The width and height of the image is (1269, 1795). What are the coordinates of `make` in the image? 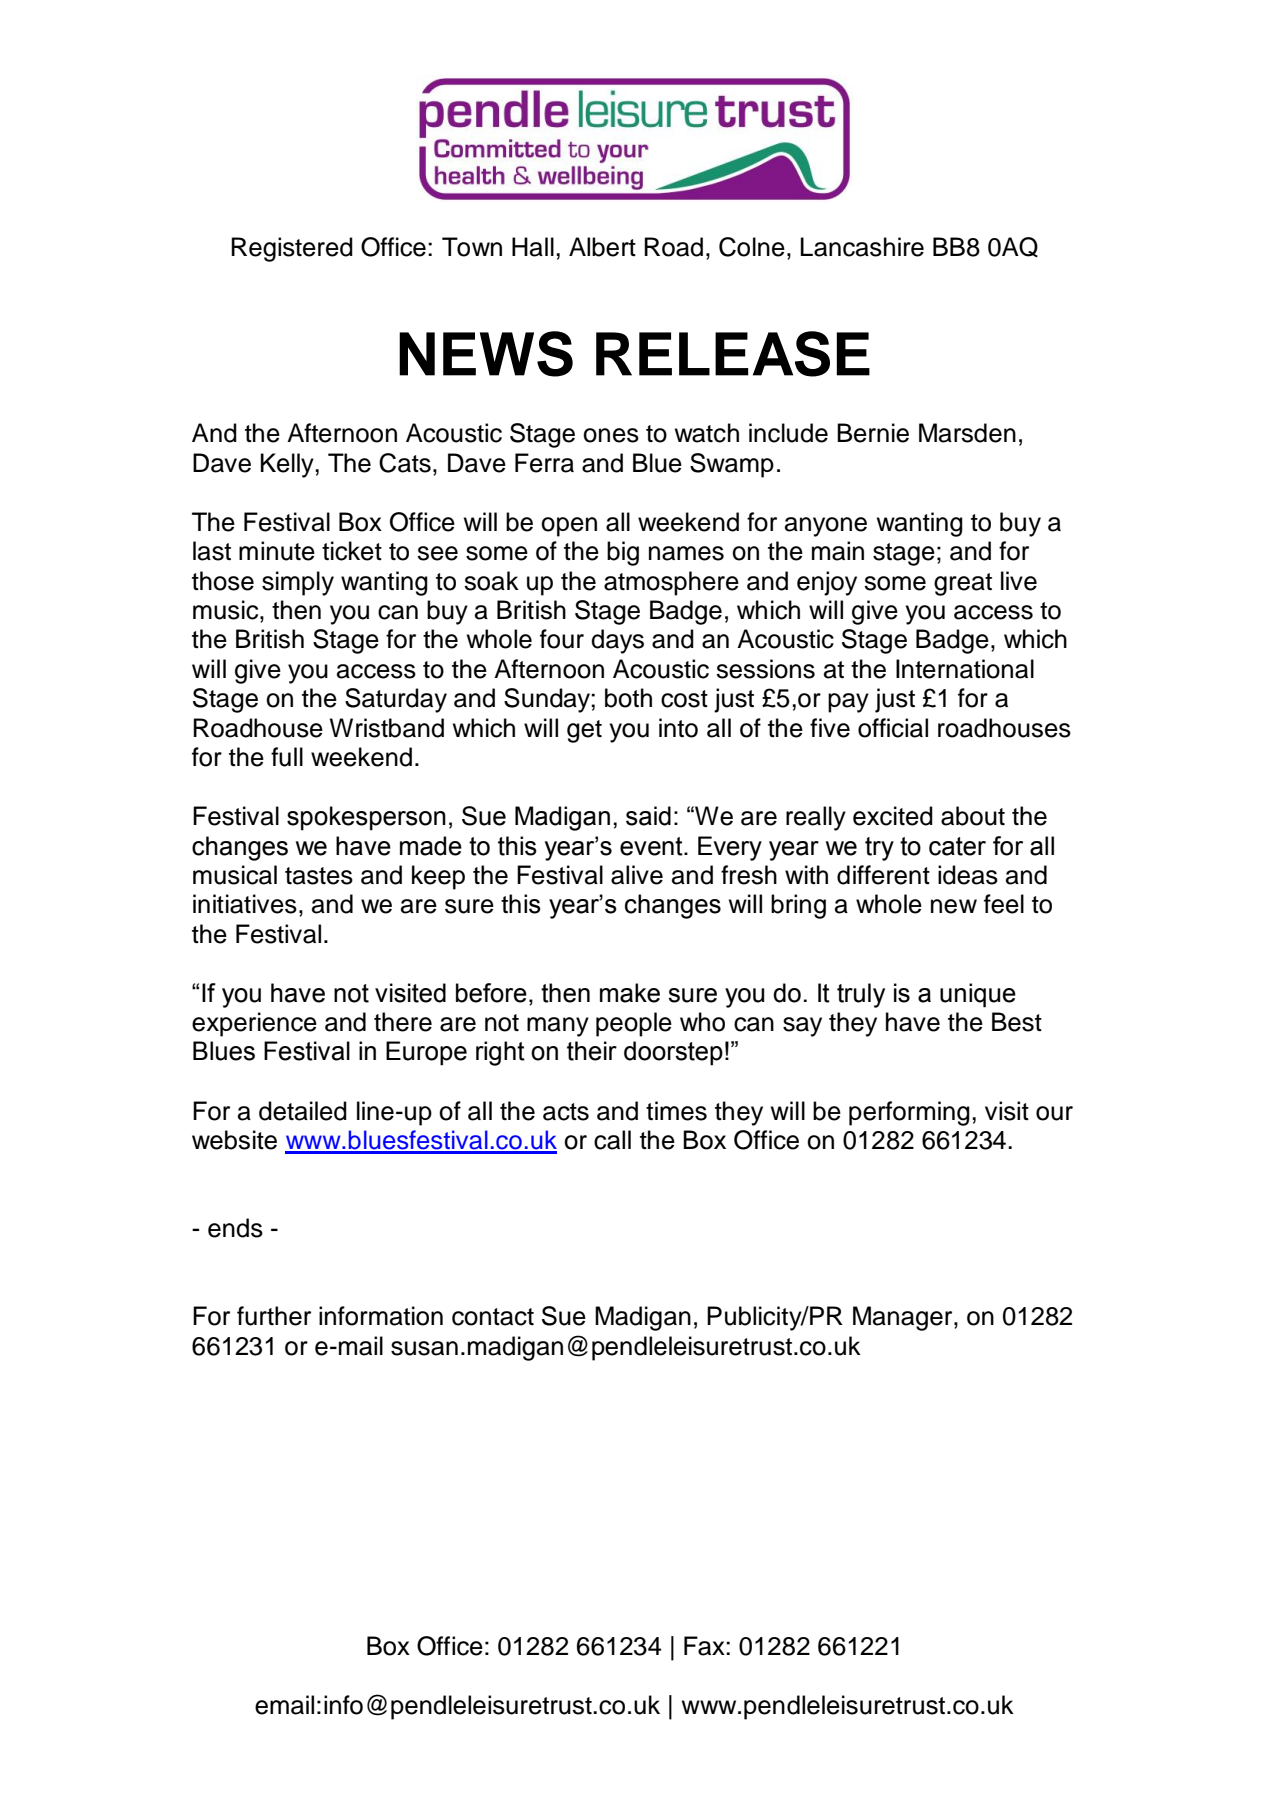 It's located at (630, 993).
